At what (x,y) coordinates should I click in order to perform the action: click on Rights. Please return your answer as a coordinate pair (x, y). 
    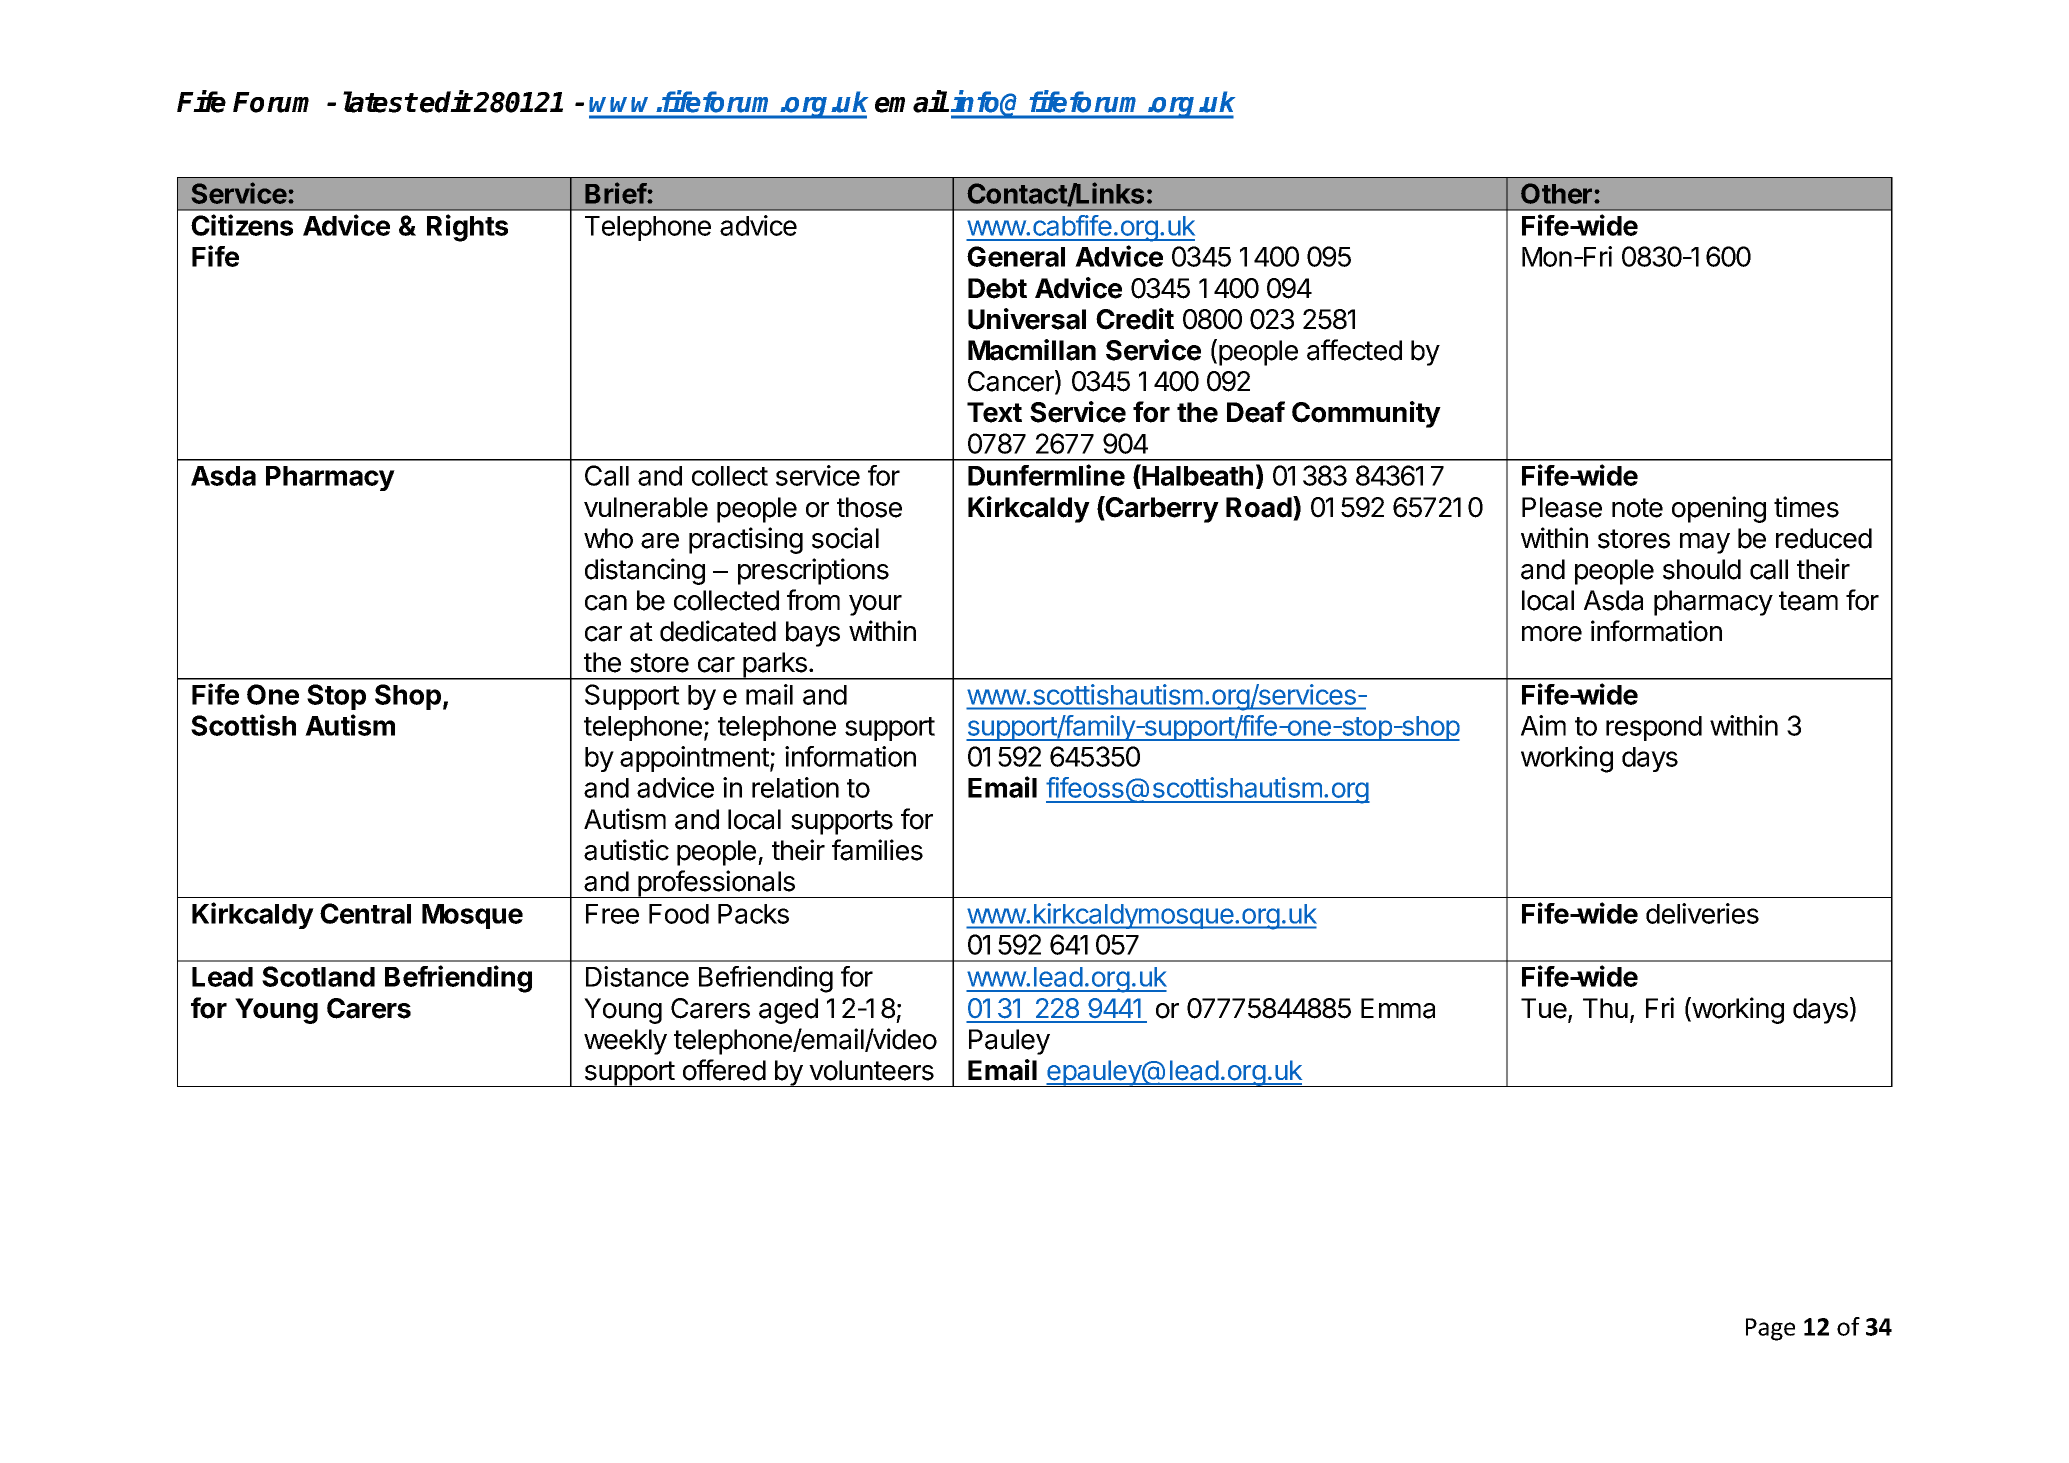
    Looking at the image, I should click on (467, 228).
